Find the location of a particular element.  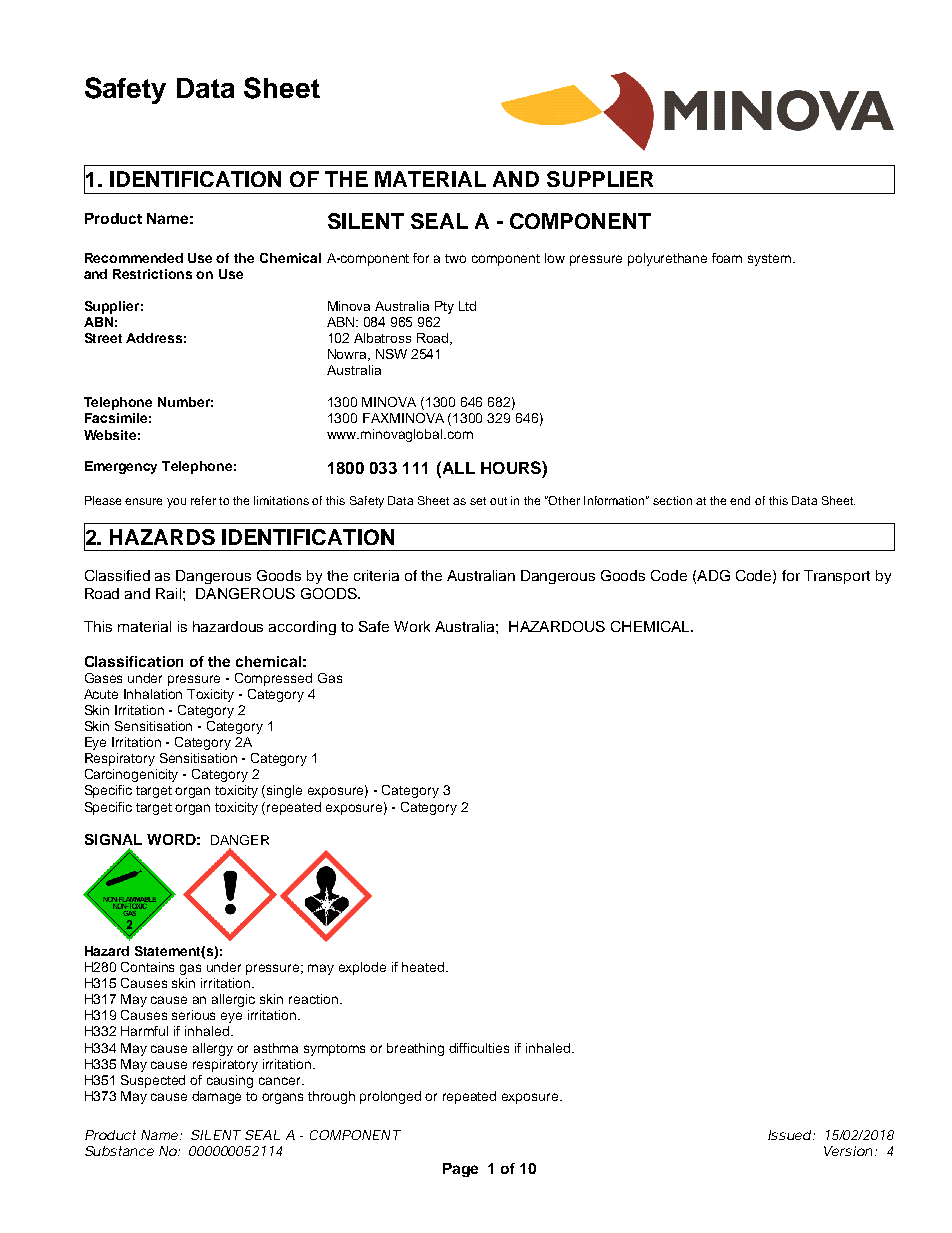

set is located at coordinates (478, 501).
